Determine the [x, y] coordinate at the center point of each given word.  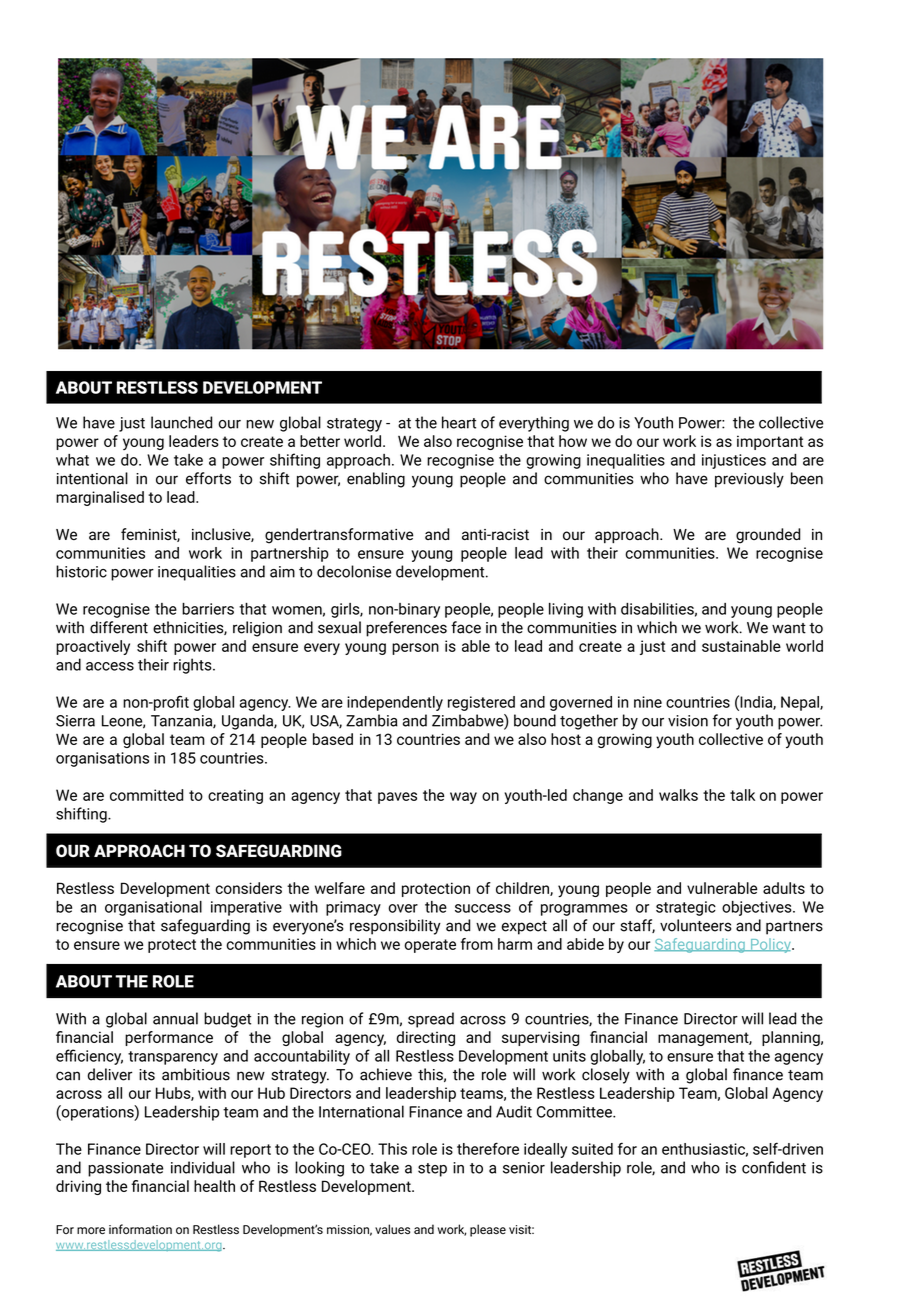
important [770, 442]
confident [774, 1167]
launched [181, 422]
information [140, 1229]
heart [459, 422]
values [392, 1229]
